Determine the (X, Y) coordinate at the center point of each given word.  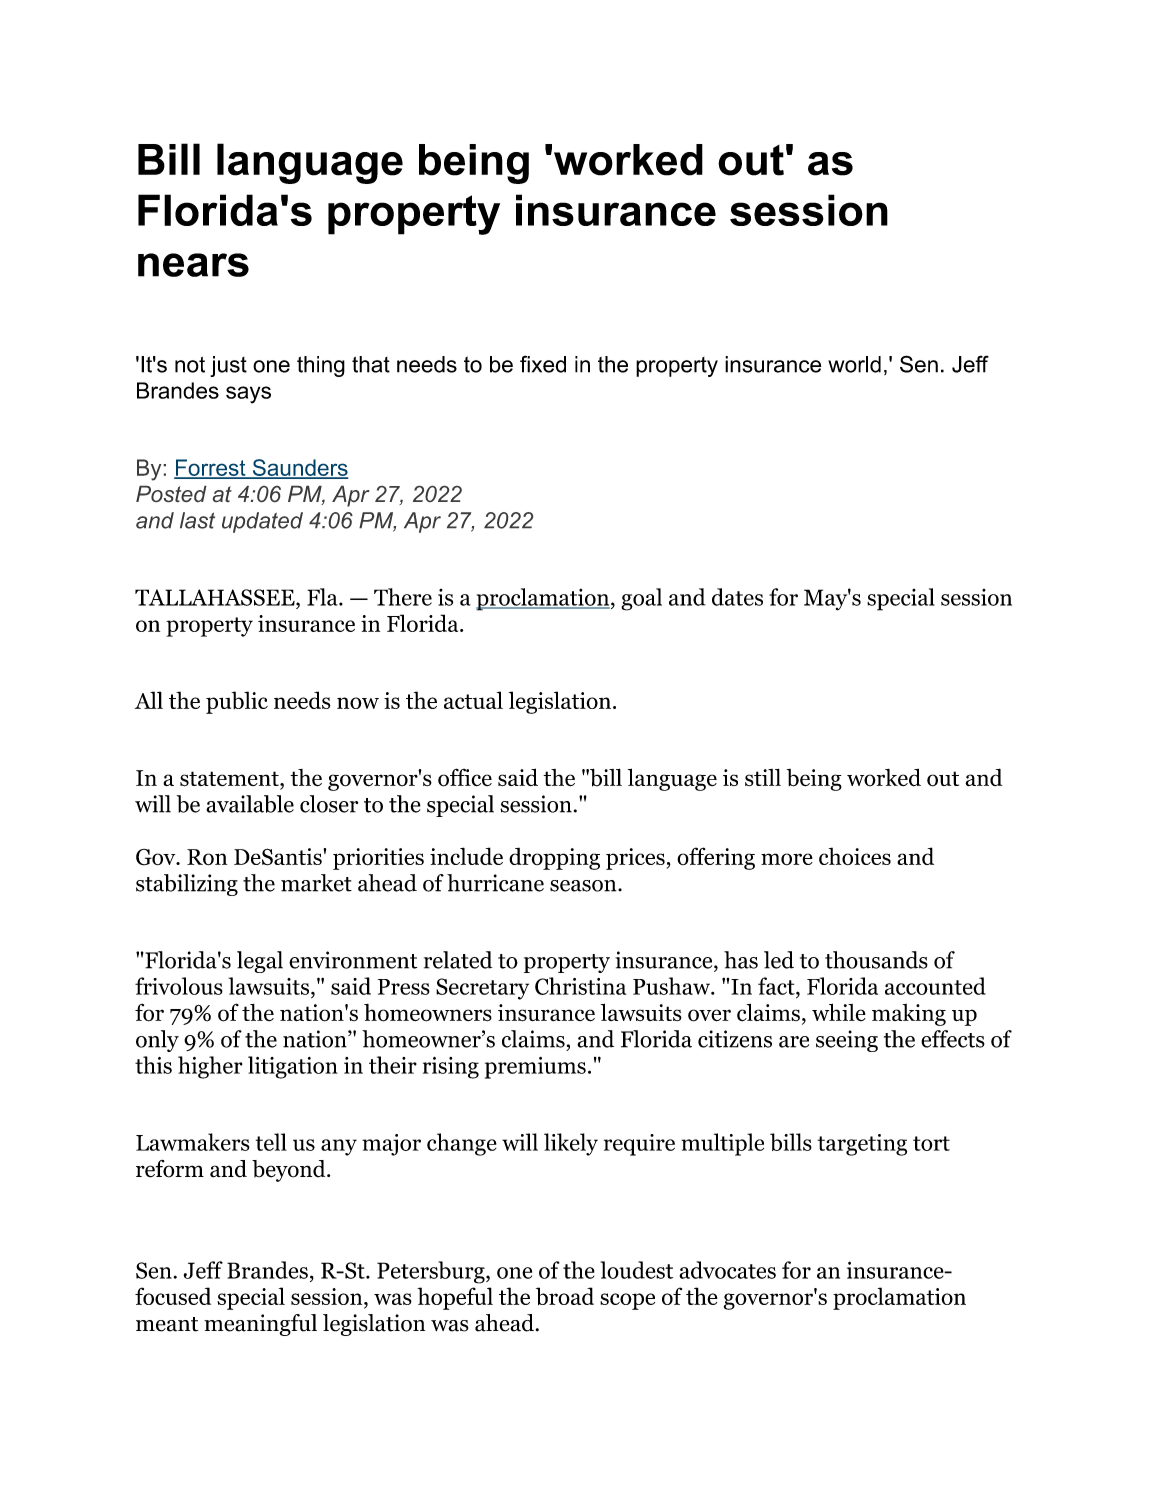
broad (565, 1296)
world (854, 364)
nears (193, 265)
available (250, 804)
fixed (543, 364)
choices (855, 856)
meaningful (260, 1325)
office (465, 777)
